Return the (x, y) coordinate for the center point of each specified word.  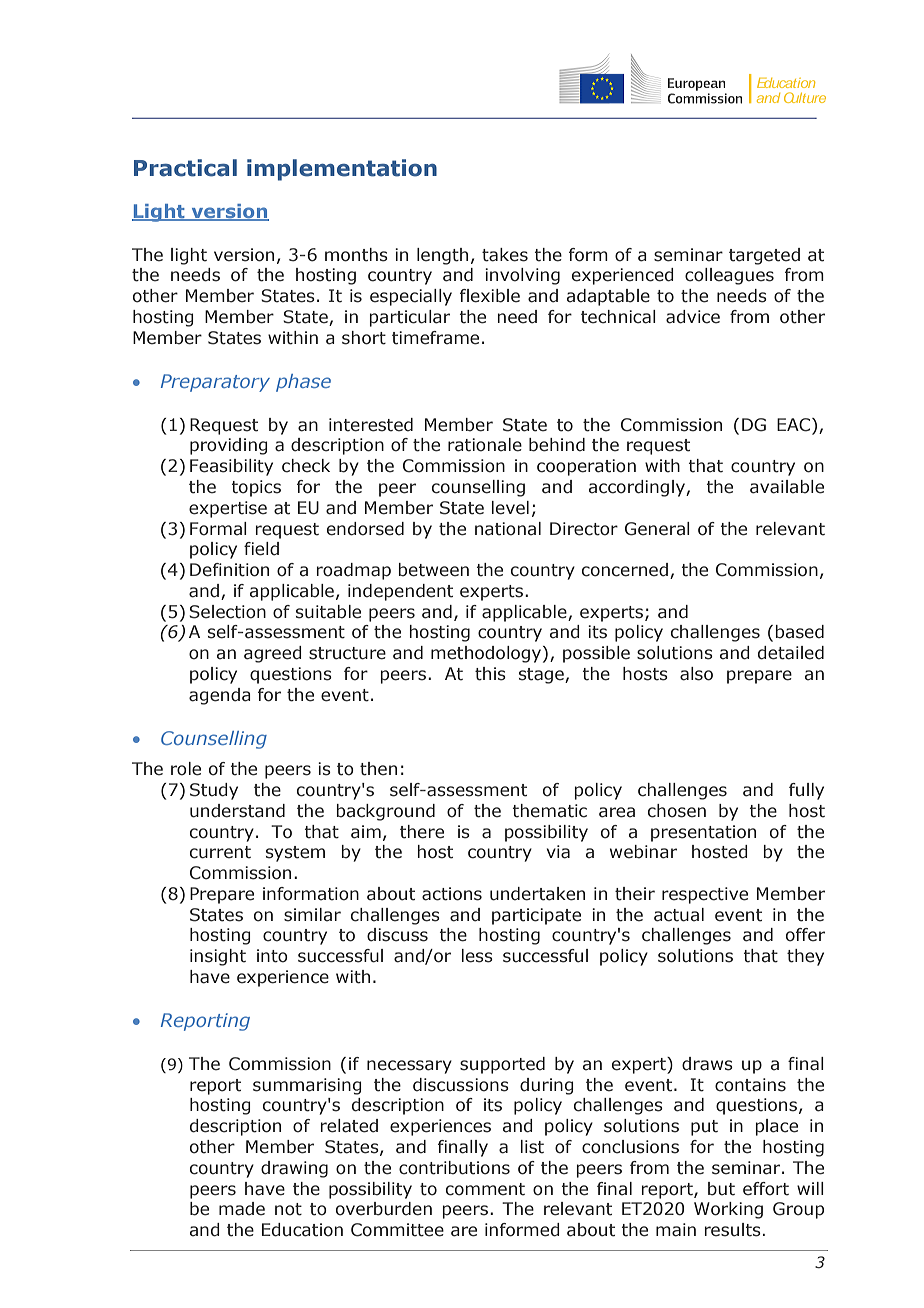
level (510, 508)
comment (485, 1189)
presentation (703, 833)
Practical (185, 168)
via (558, 852)
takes (505, 255)
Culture (805, 97)
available (787, 487)
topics (256, 488)
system (295, 854)
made (242, 1209)
